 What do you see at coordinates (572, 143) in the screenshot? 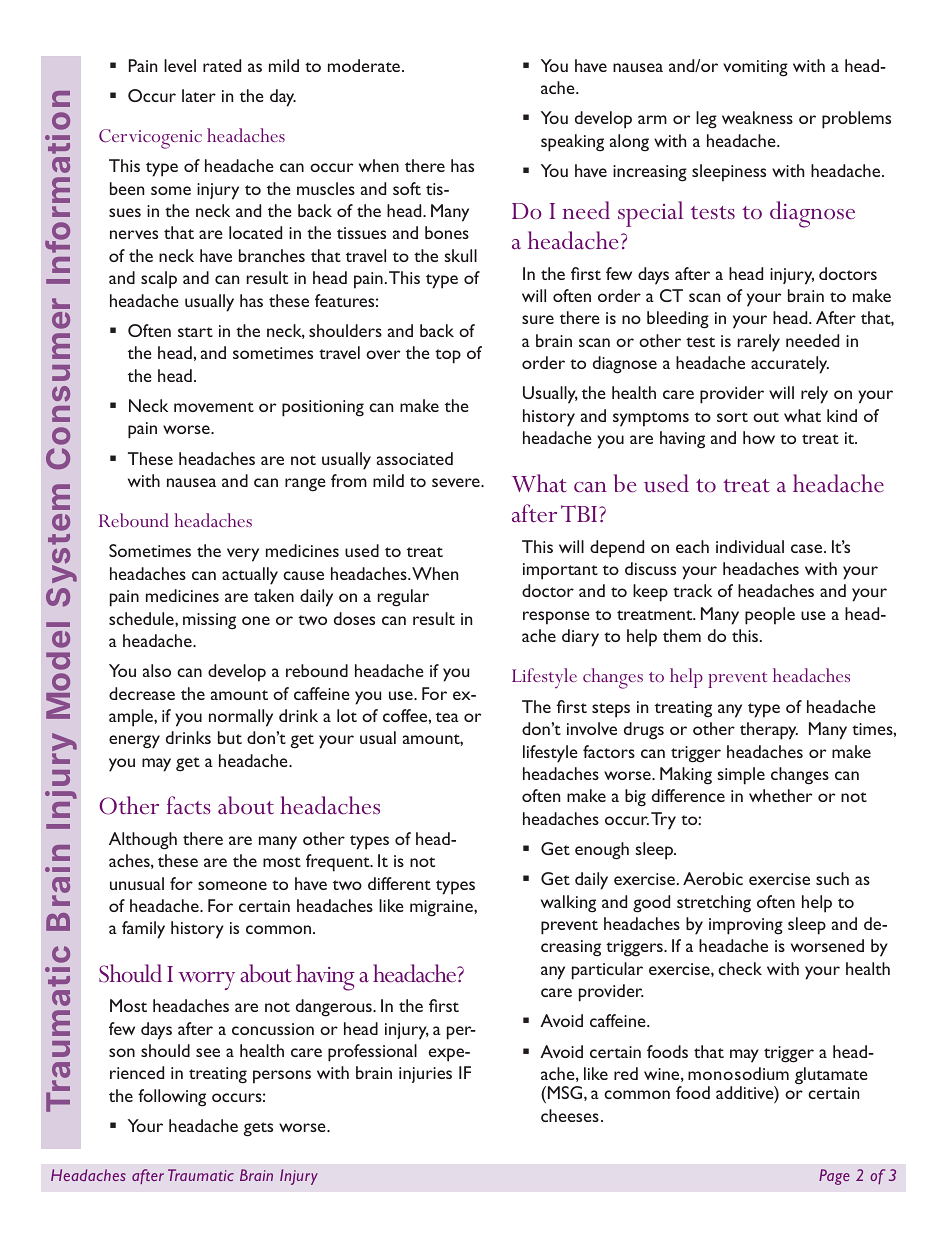
I see `speaking` at bounding box center [572, 143].
